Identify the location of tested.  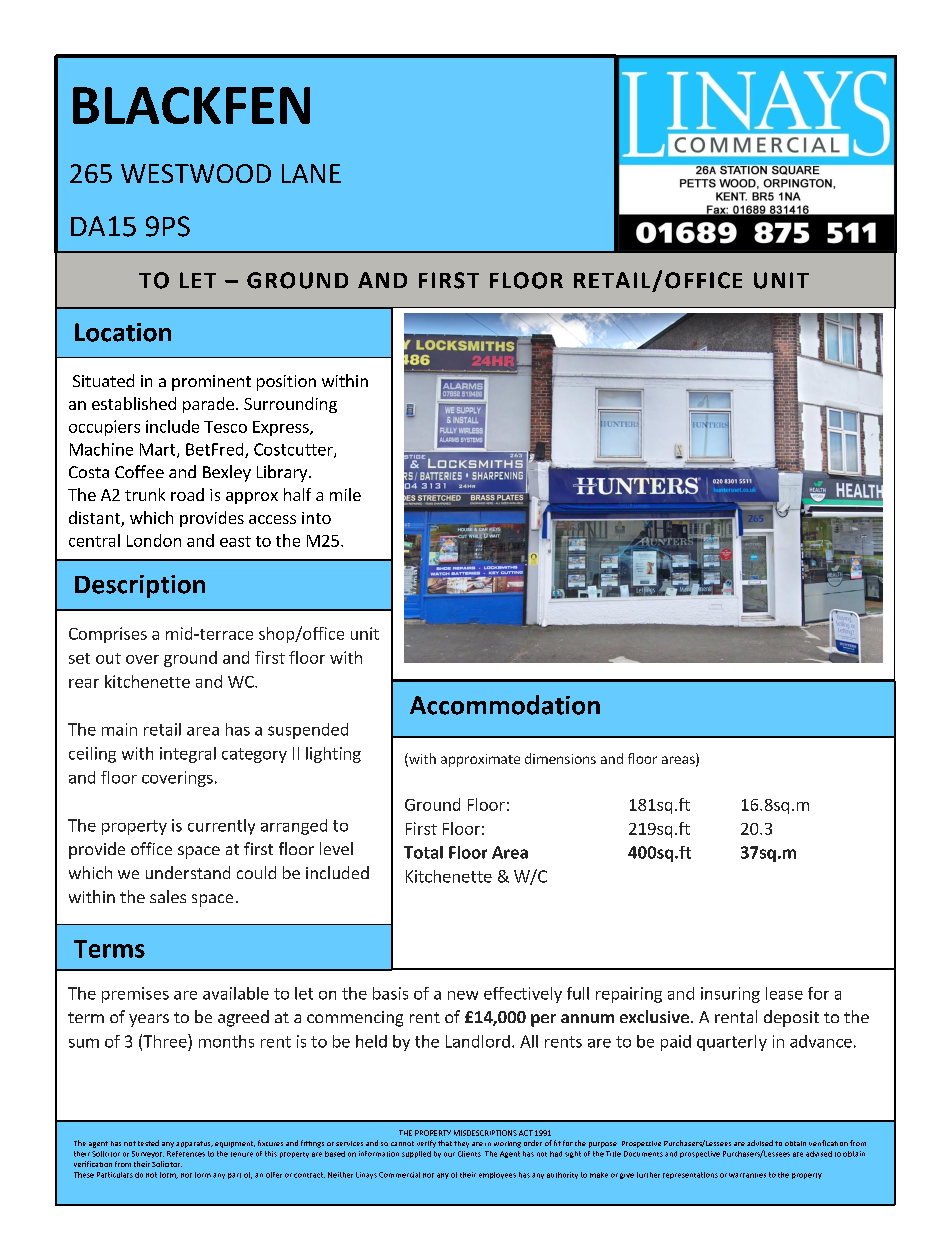
(148, 1143).
